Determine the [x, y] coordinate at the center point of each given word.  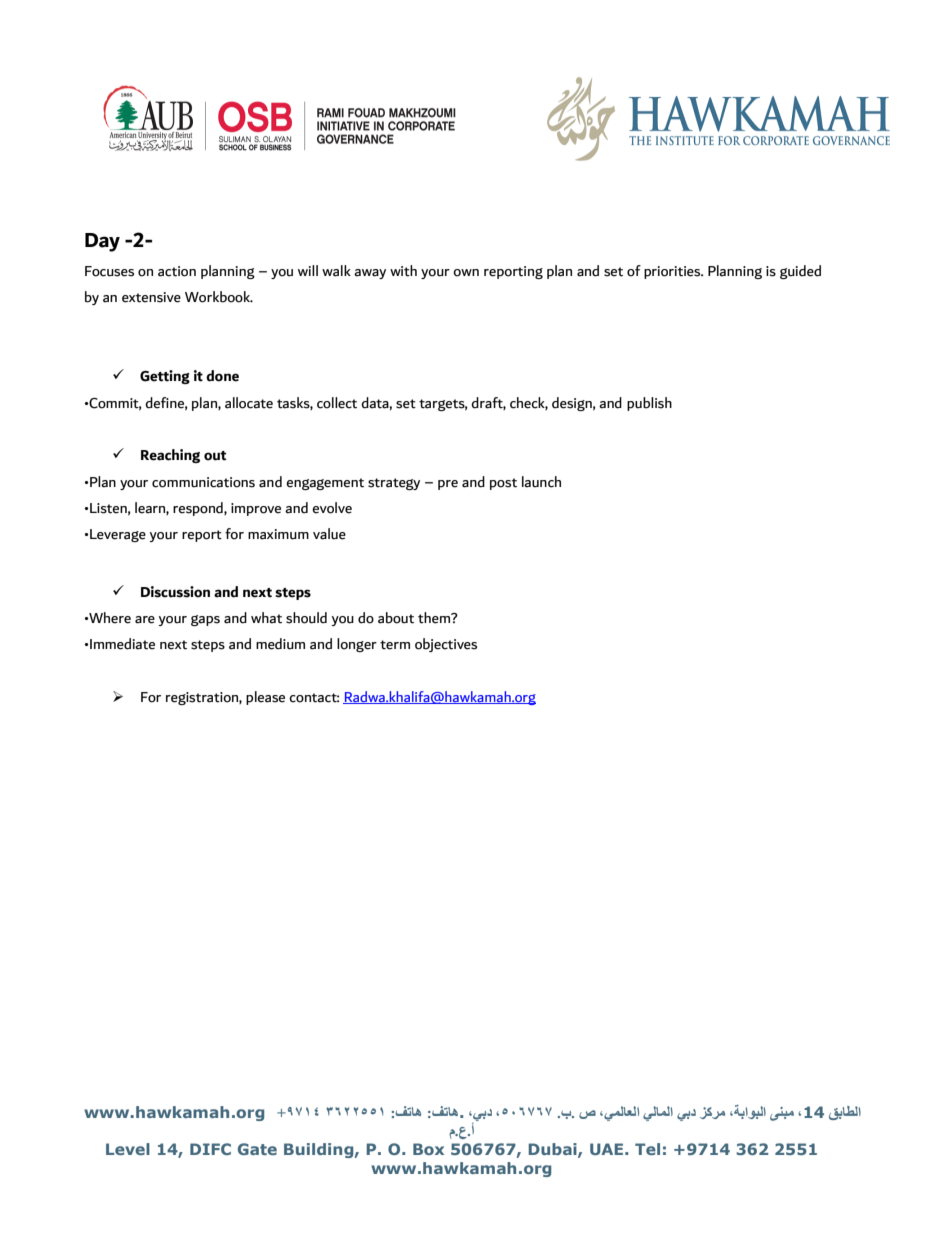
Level [128, 1149]
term [395, 645]
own [466, 273]
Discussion [175, 592]
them [435, 618]
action [177, 271]
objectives [446, 645]
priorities [673, 272]
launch [541, 482]
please [265, 698]
